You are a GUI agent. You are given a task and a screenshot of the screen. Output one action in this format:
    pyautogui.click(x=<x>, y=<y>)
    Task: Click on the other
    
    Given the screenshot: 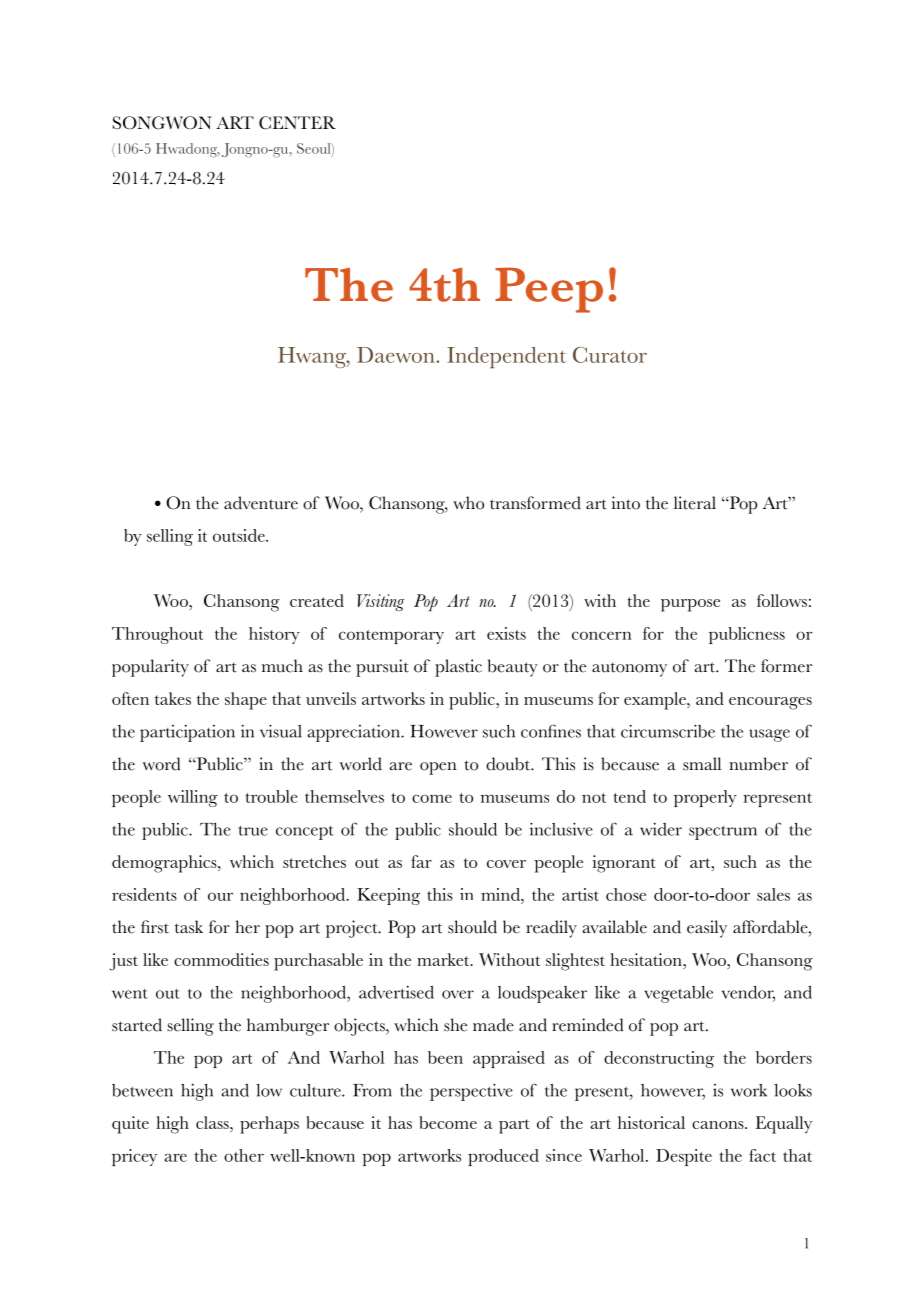 What is the action you would take?
    pyautogui.click(x=244, y=1155)
